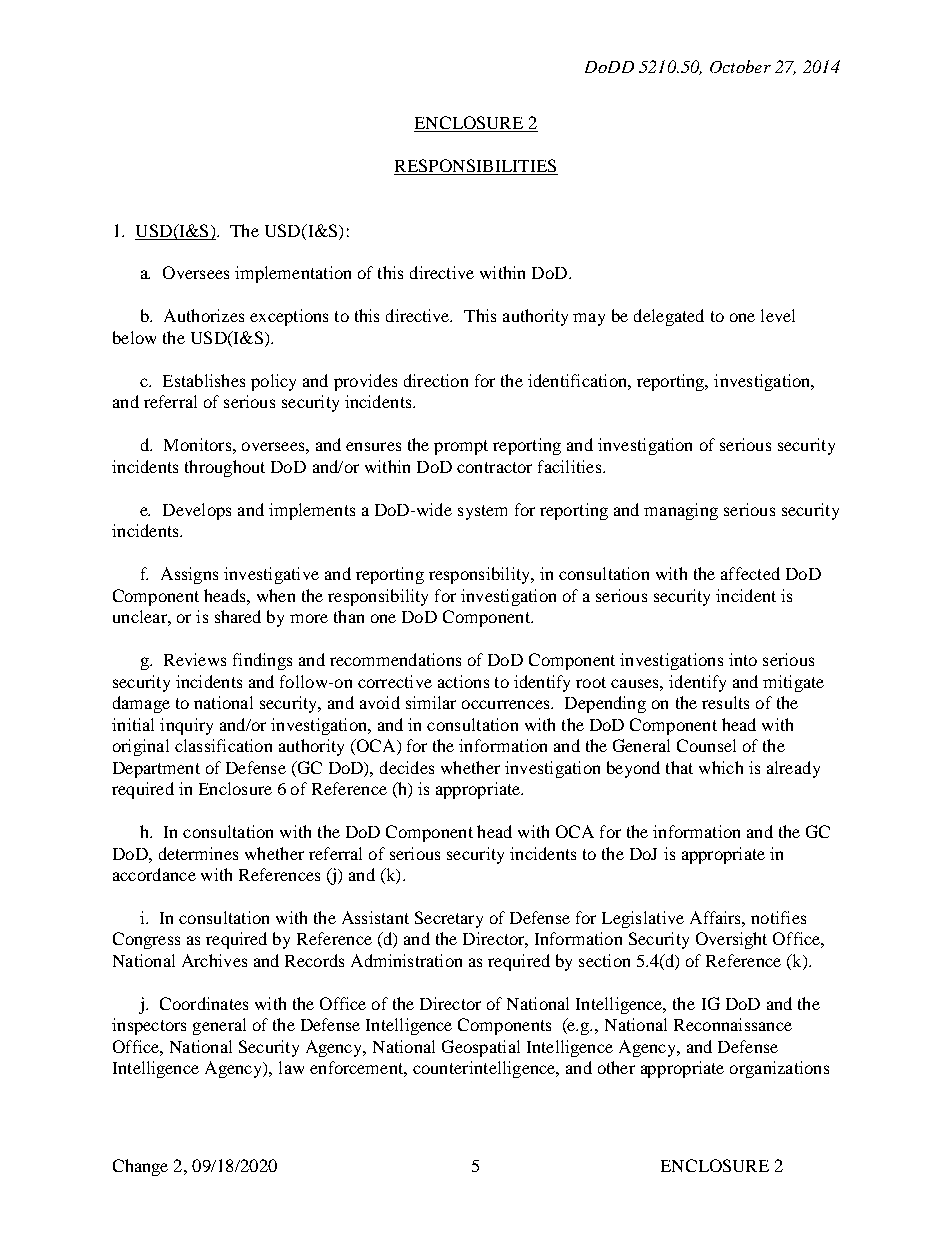 The width and height of the screenshot is (952, 1233). I want to click on RESPONSIBILITIES, so click(476, 167).
